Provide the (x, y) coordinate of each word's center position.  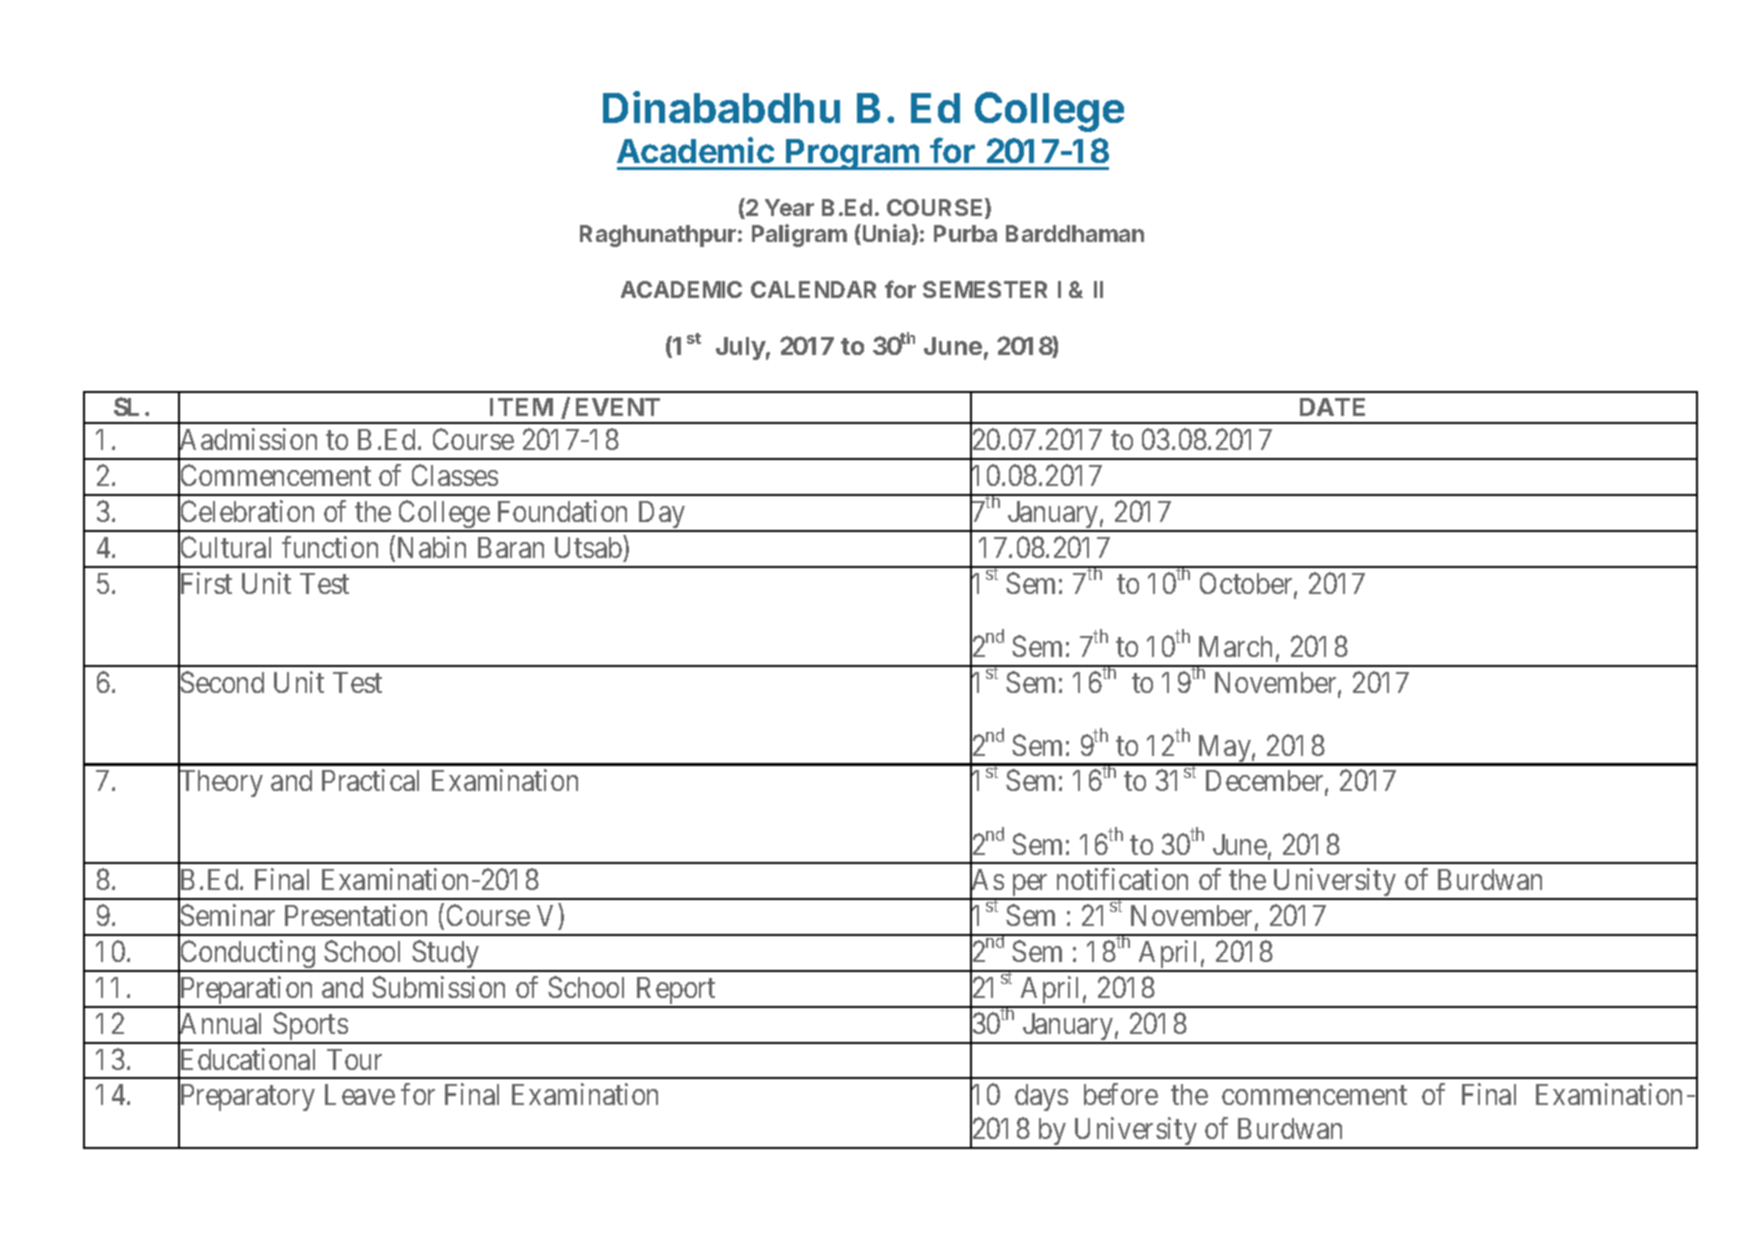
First (205, 584)
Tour (354, 1059)
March (1235, 646)
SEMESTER (985, 289)
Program (853, 154)
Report (676, 992)
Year (789, 207)
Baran (511, 547)
